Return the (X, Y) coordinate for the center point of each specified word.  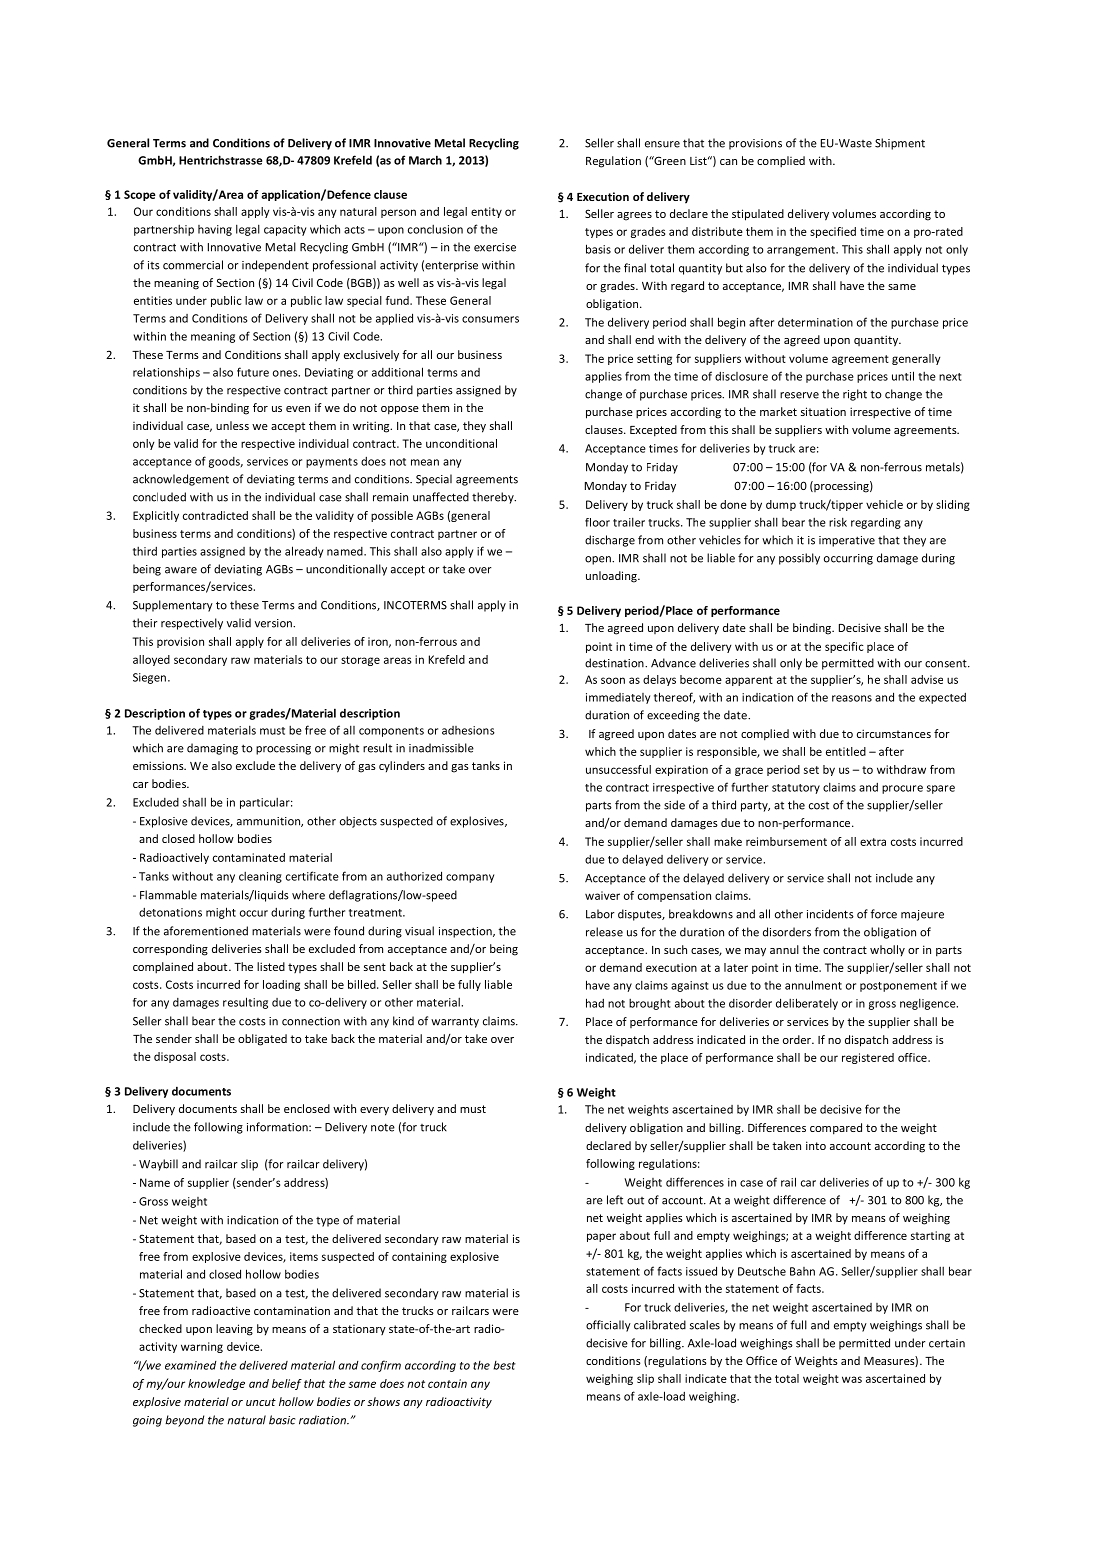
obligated (262, 1040)
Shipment (900, 144)
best (505, 1365)
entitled (846, 751)
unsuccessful (618, 769)
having (215, 230)
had (595, 1003)
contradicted (215, 515)
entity (486, 212)
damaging (212, 749)
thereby (494, 498)
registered (868, 1058)
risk (838, 522)
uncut (261, 1402)
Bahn (802, 1271)
